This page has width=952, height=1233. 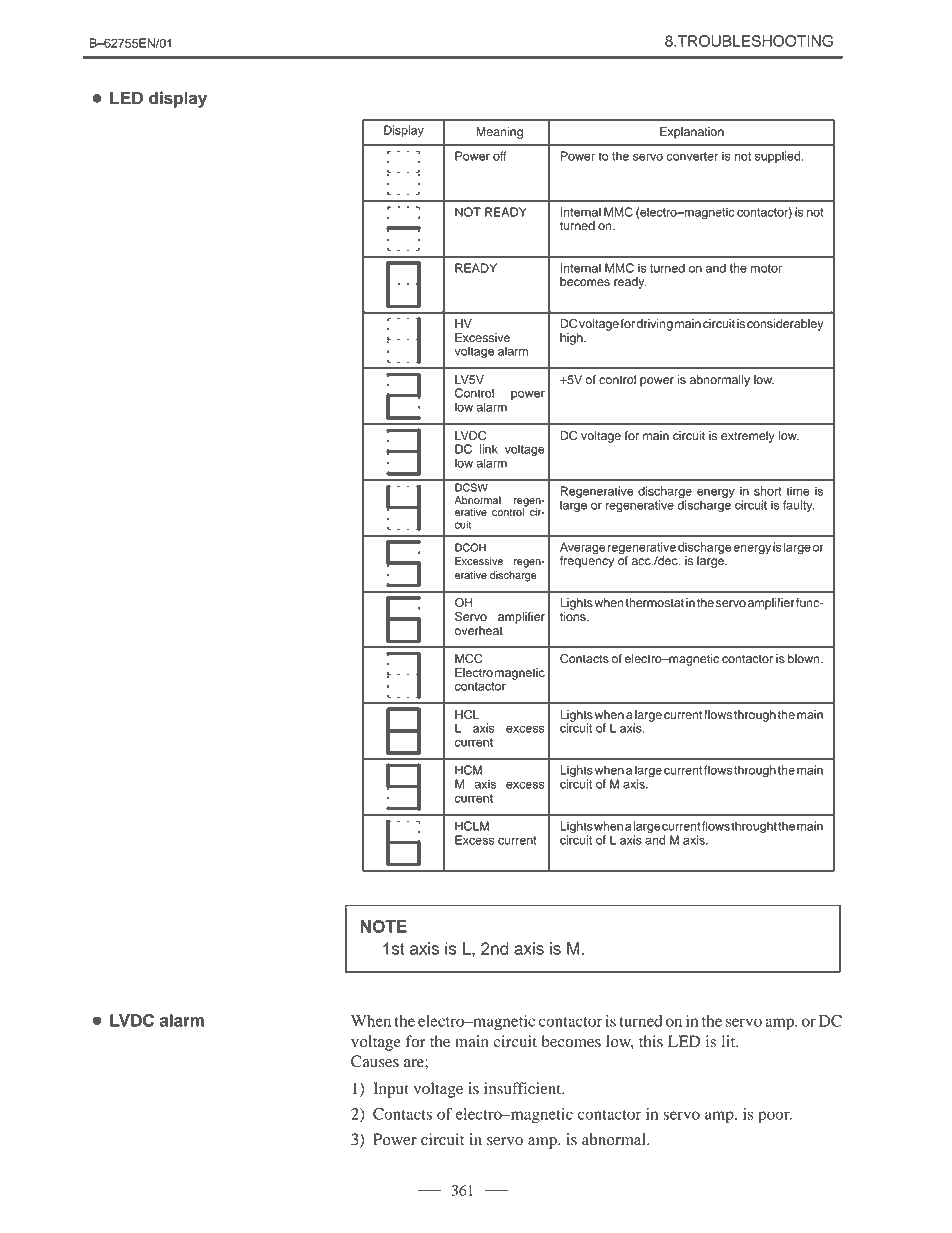 I want to click on Input, so click(x=391, y=1090).
